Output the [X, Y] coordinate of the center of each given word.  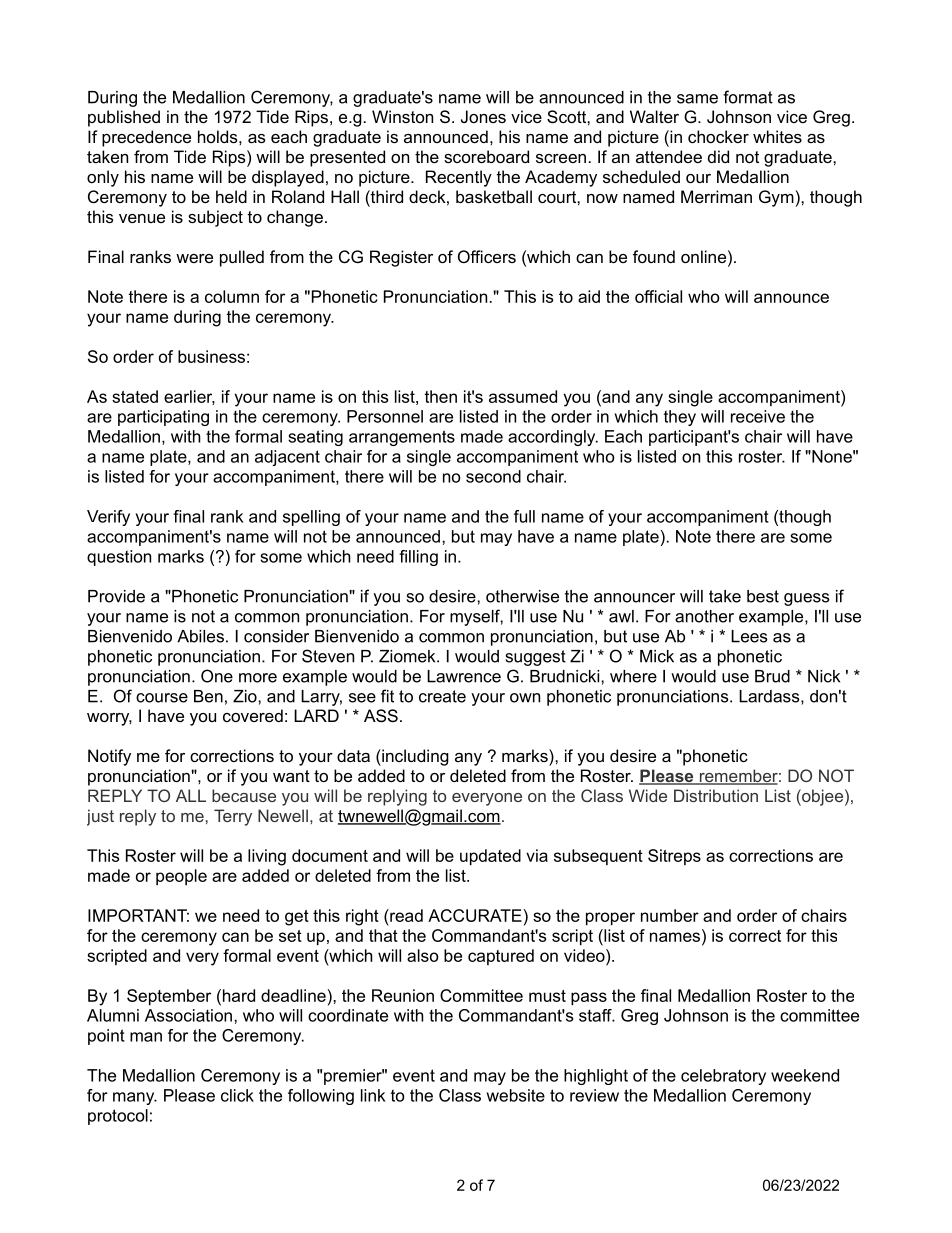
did [718, 156]
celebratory [723, 1077]
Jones [483, 116]
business [211, 356]
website [516, 1095]
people [181, 877]
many [135, 1098]
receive [758, 416]
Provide [116, 596]
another [704, 616]
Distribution [716, 795]
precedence [146, 138]
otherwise [522, 596]
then [440, 396]
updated [490, 857]
